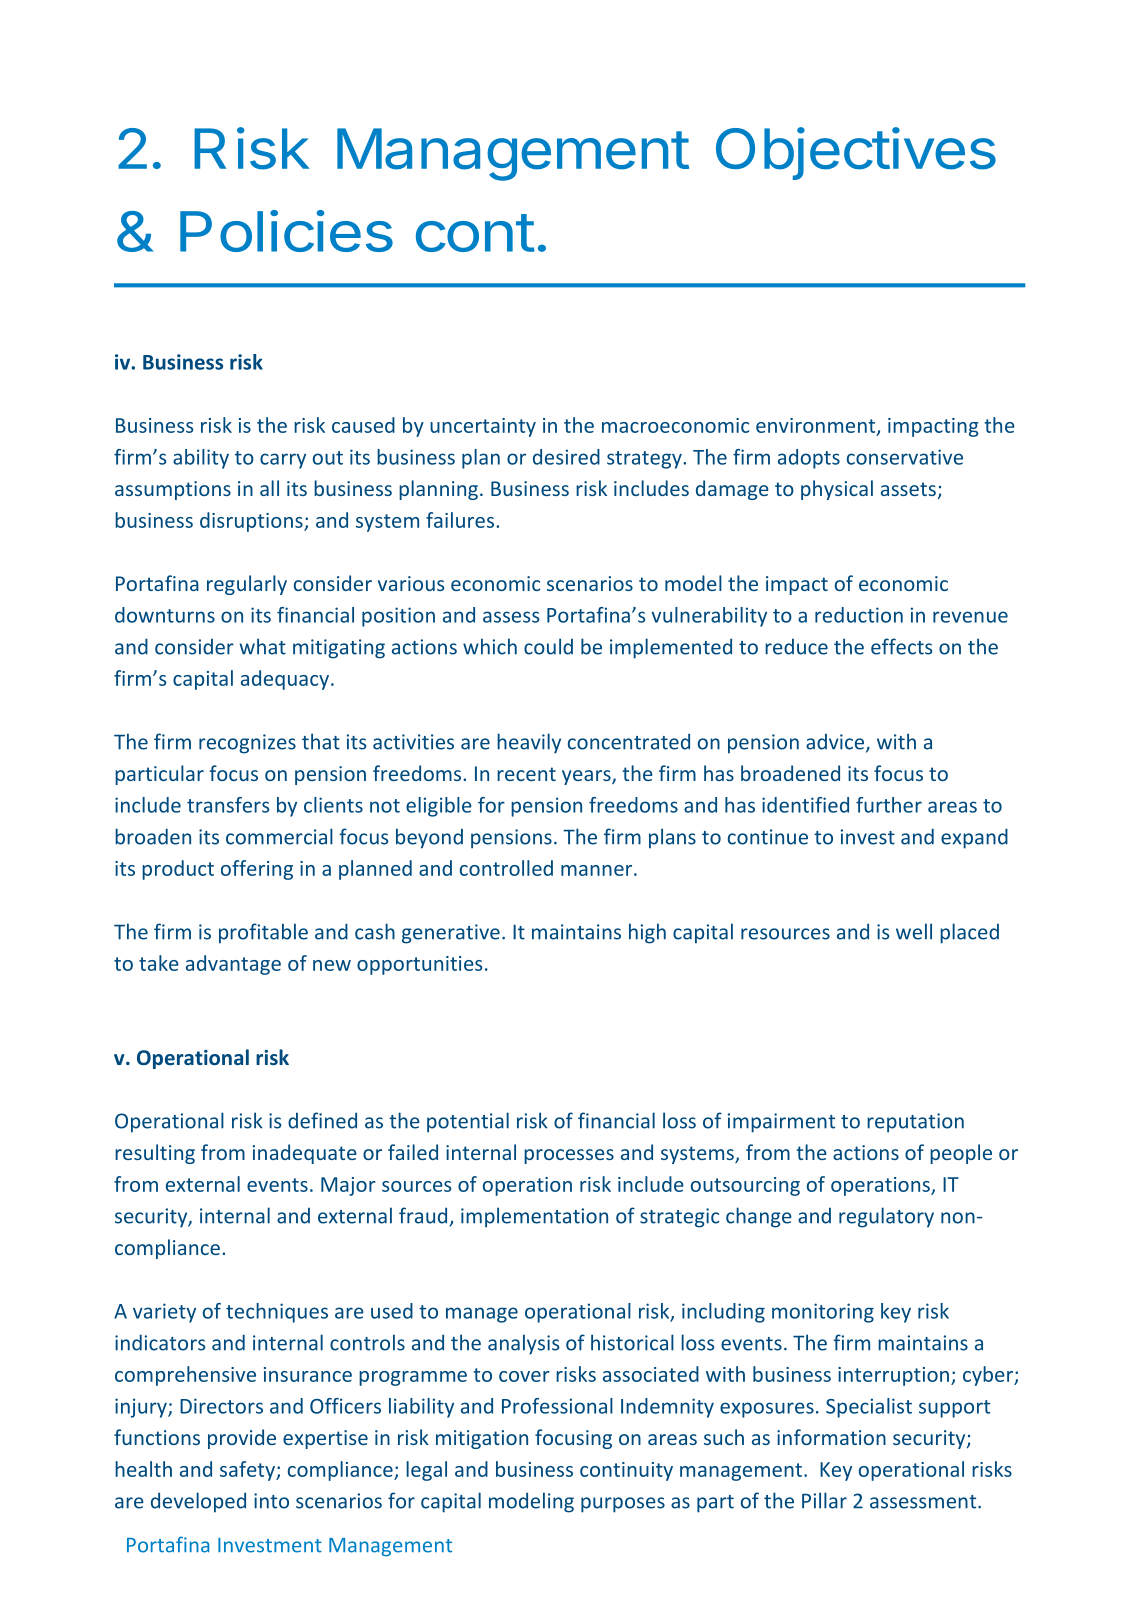 The height and width of the document is (1612, 1139). What do you see at coordinates (856, 153) in the document?
I see `Objectives` at bounding box center [856, 153].
